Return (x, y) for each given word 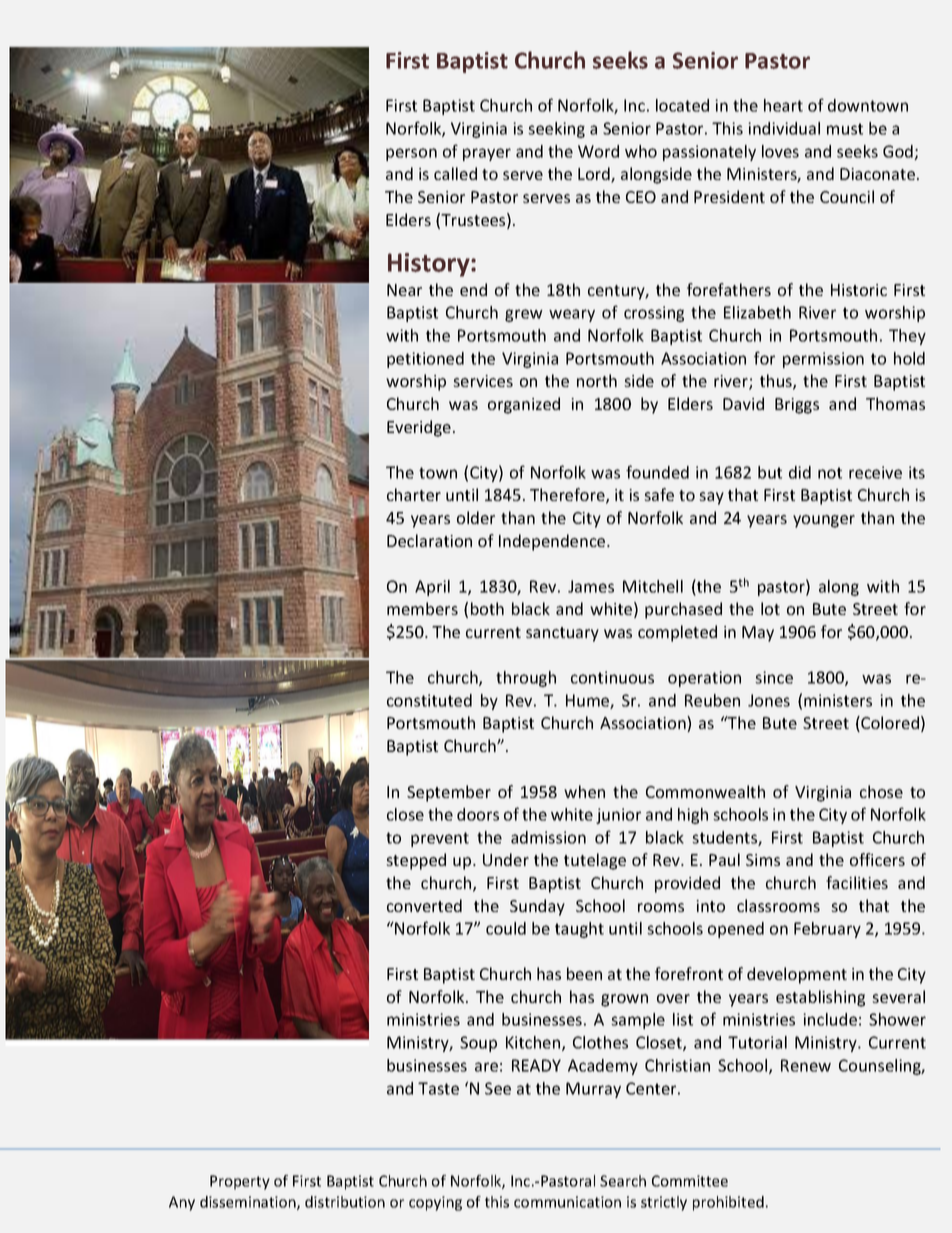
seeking (556, 130)
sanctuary (562, 634)
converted (424, 905)
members (422, 608)
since (774, 677)
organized (524, 405)
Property (240, 1182)
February (827, 930)
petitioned (425, 360)
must (845, 129)
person (411, 154)
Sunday (537, 907)
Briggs (797, 406)
